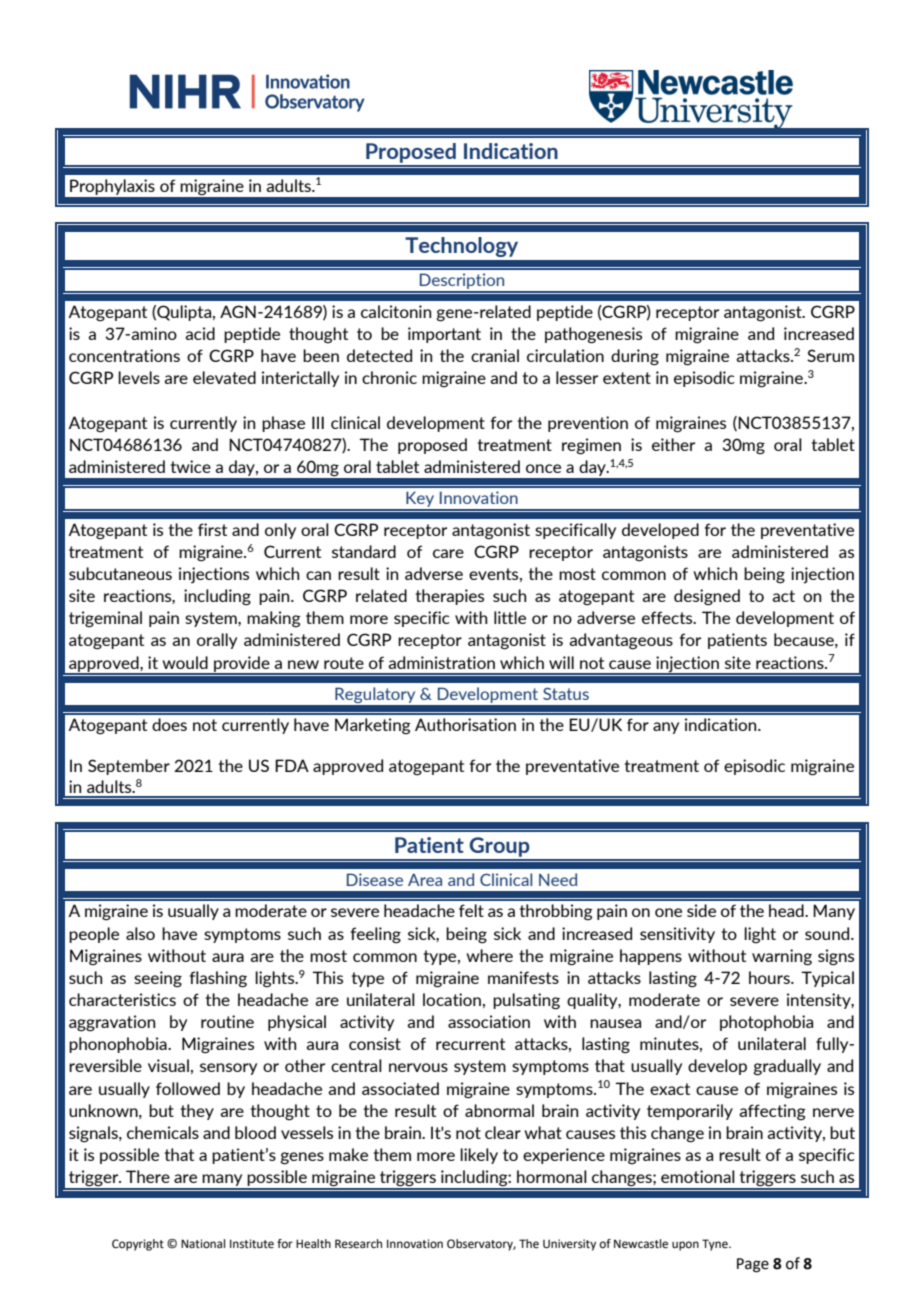  What do you see at coordinates (203, 1244) in the image?
I see `National` at bounding box center [203, 1244].
